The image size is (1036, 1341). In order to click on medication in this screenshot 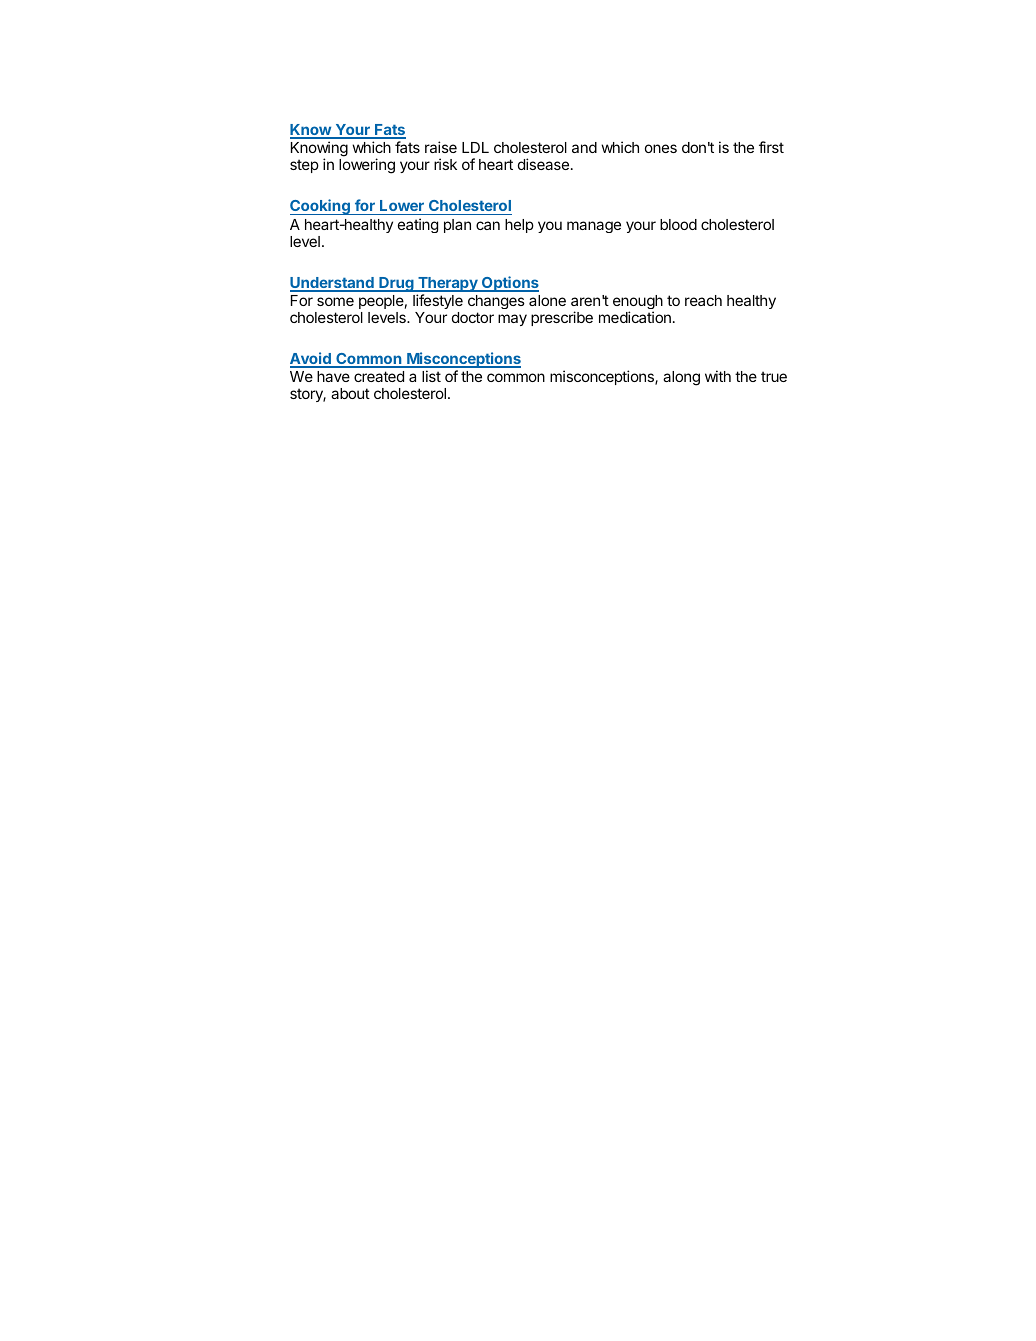, I will do `click(635, 317)`.
